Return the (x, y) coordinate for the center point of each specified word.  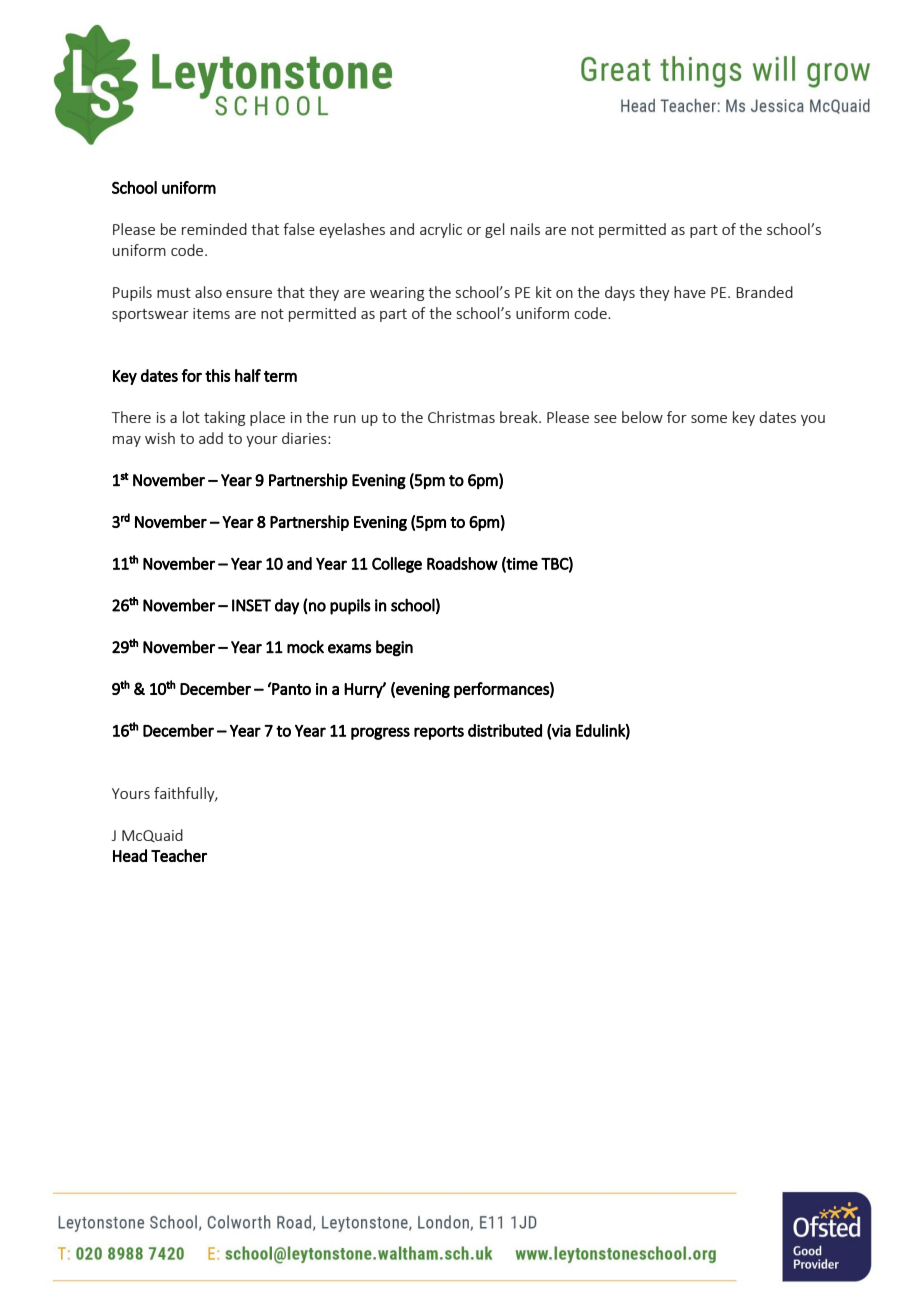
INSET (251, 605)
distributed (505, 730)
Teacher (179, 855)
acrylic (441, 230)
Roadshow (462, 563)
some (709, 419)
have (690, 292)
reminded (214, 229)
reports (439, 733)
